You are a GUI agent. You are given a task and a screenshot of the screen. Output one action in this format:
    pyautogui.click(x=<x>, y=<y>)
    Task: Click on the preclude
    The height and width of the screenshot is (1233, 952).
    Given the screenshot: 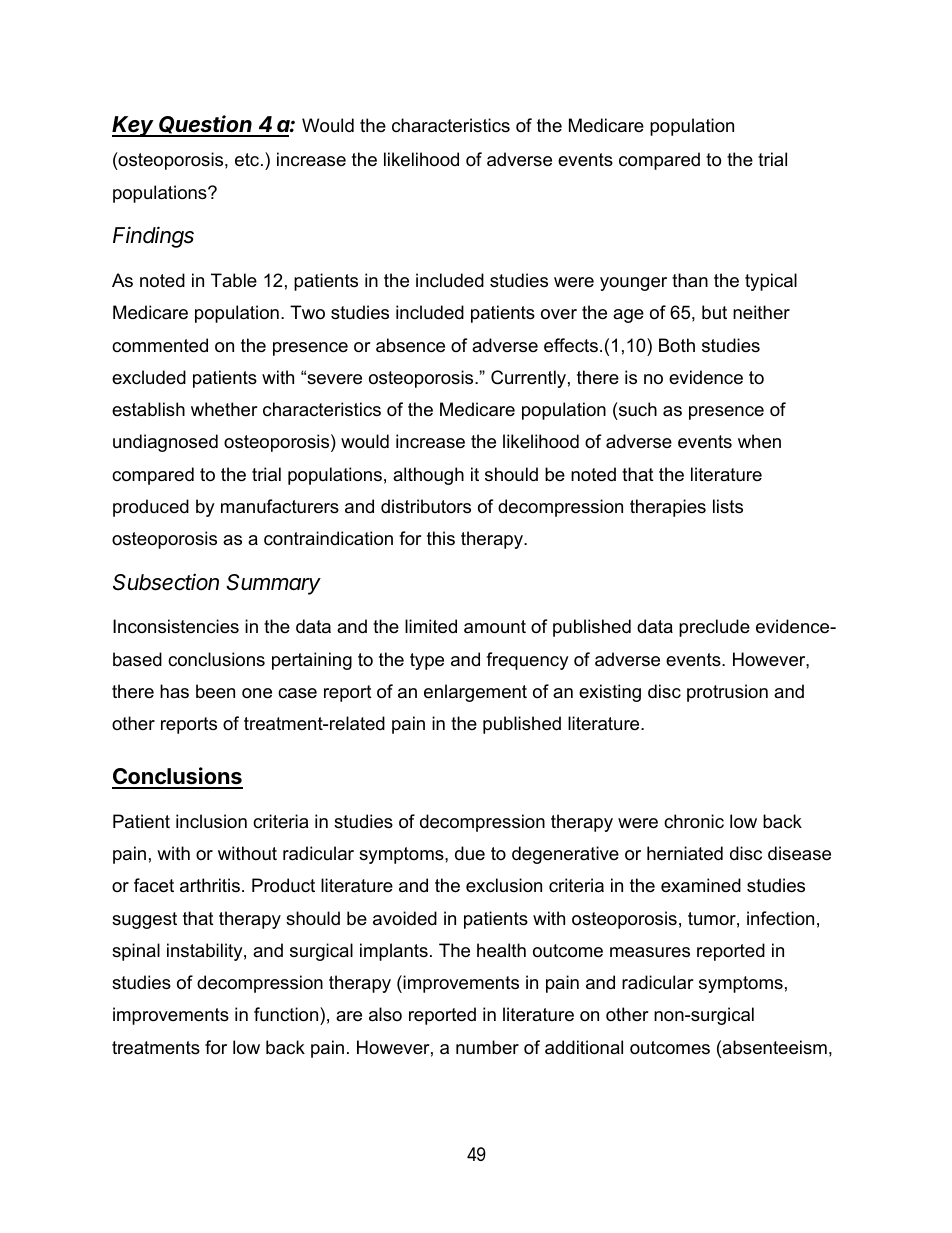 What is the action you would take?
    pyautogui.click(x=714, y=628)
